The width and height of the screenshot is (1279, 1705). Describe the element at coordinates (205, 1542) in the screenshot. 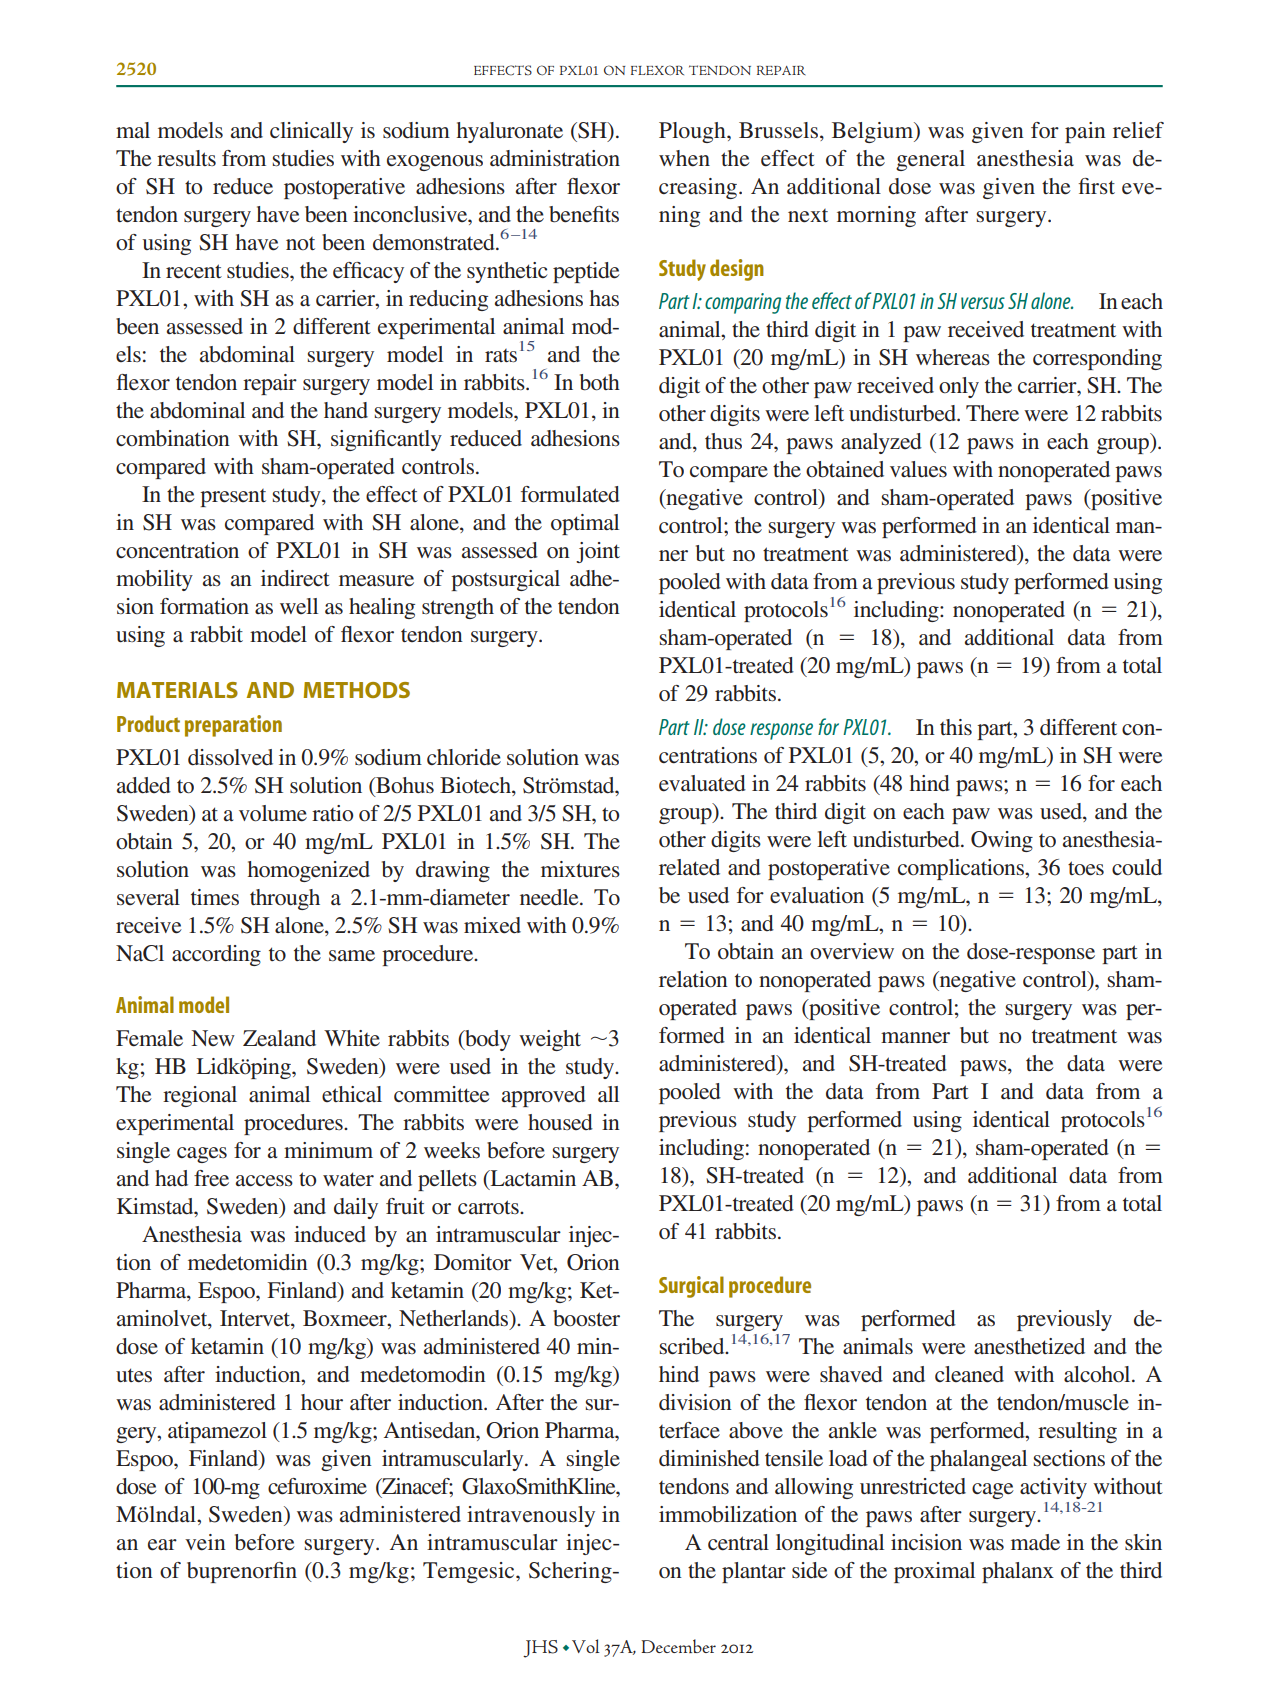

I see `vein` at that location.
